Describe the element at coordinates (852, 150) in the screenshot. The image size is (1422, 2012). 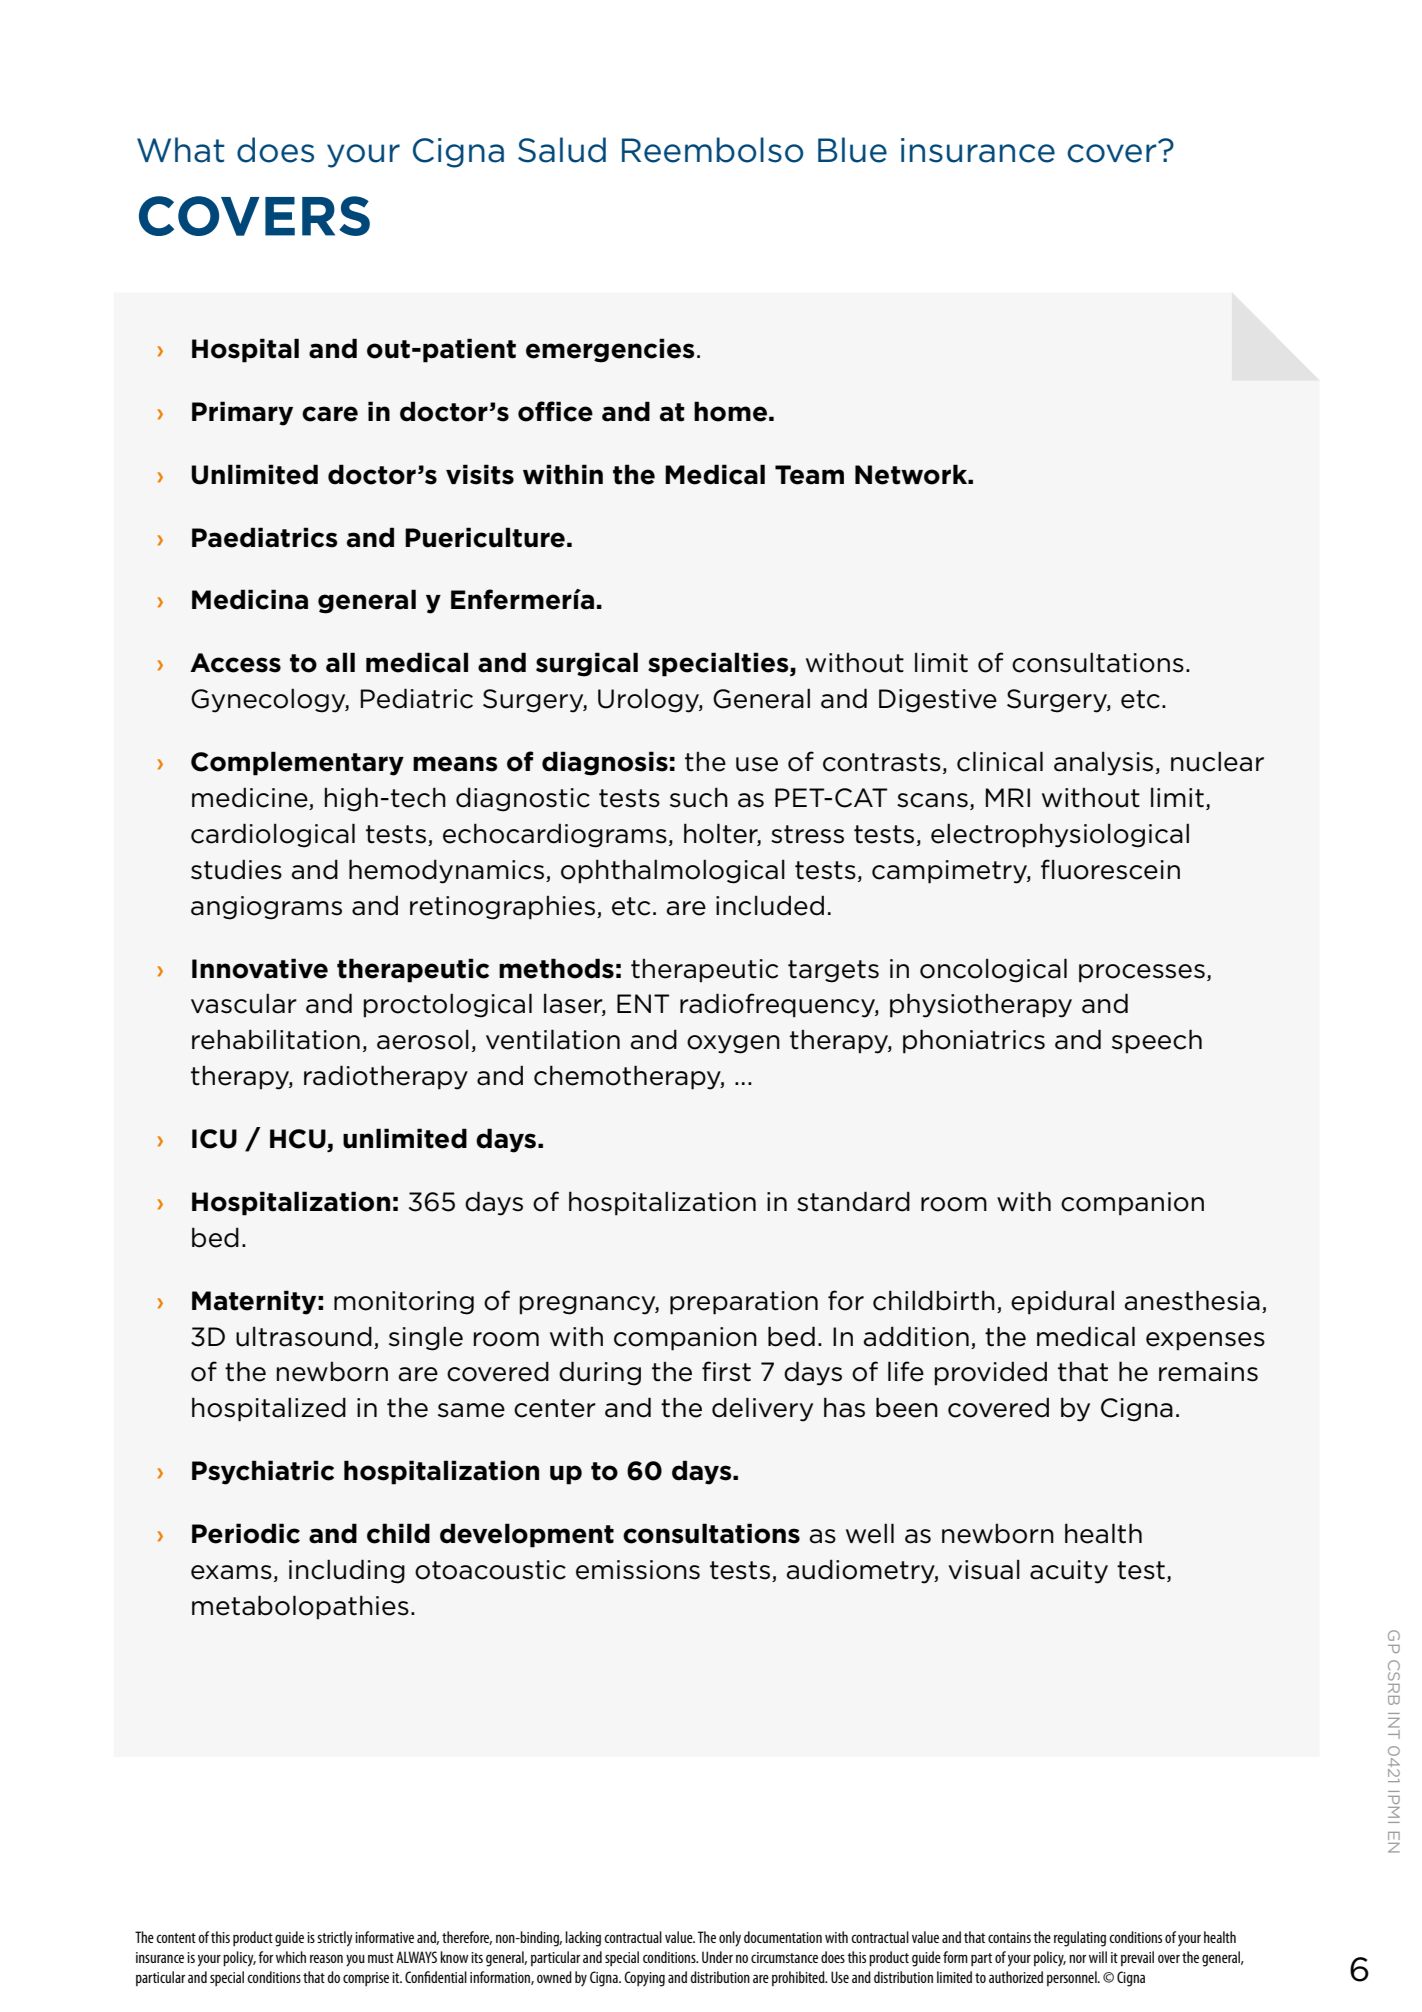
I see `Blue` at that location.
